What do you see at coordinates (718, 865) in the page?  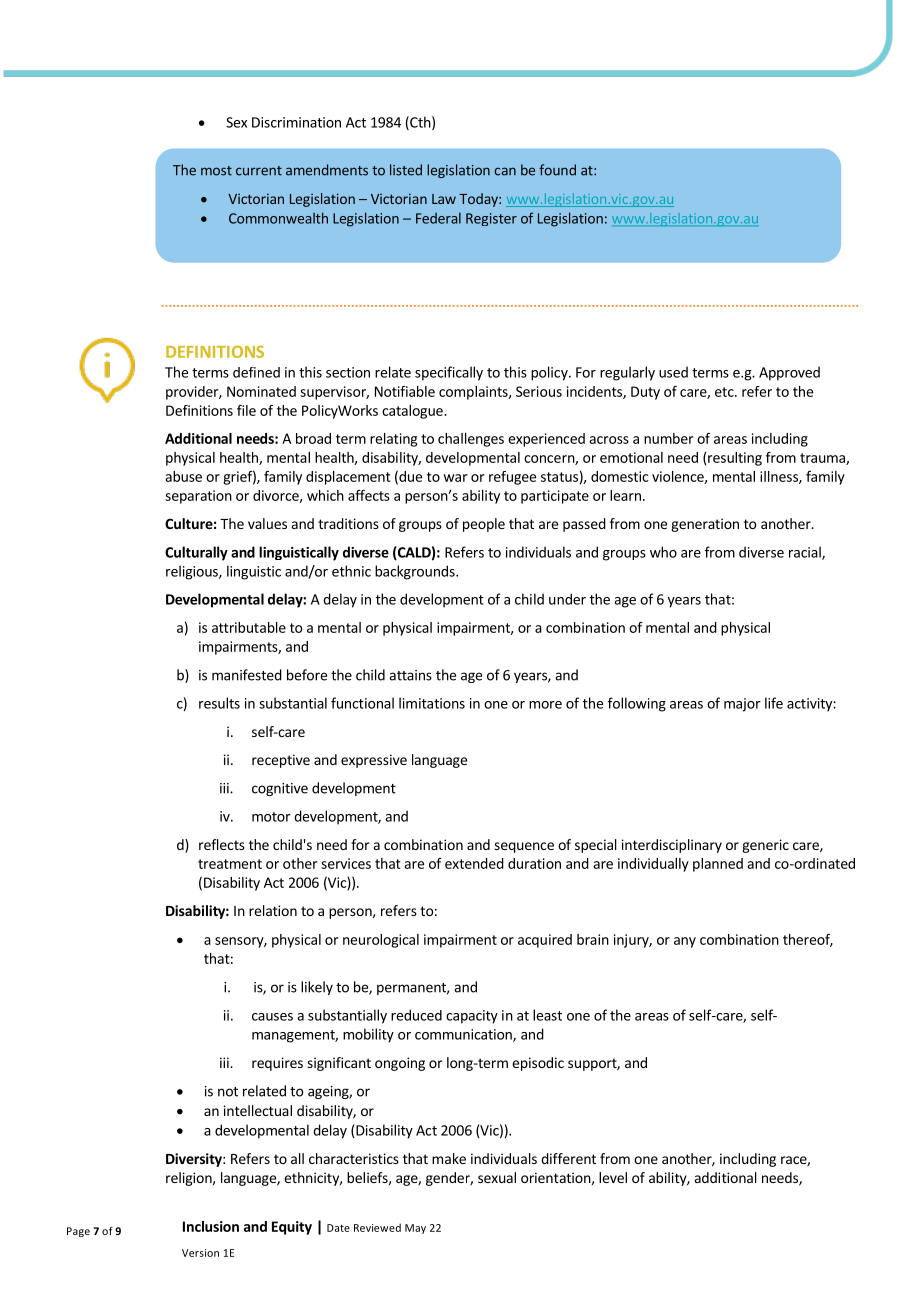 I see `planned` at bounding box center [718, 865].
